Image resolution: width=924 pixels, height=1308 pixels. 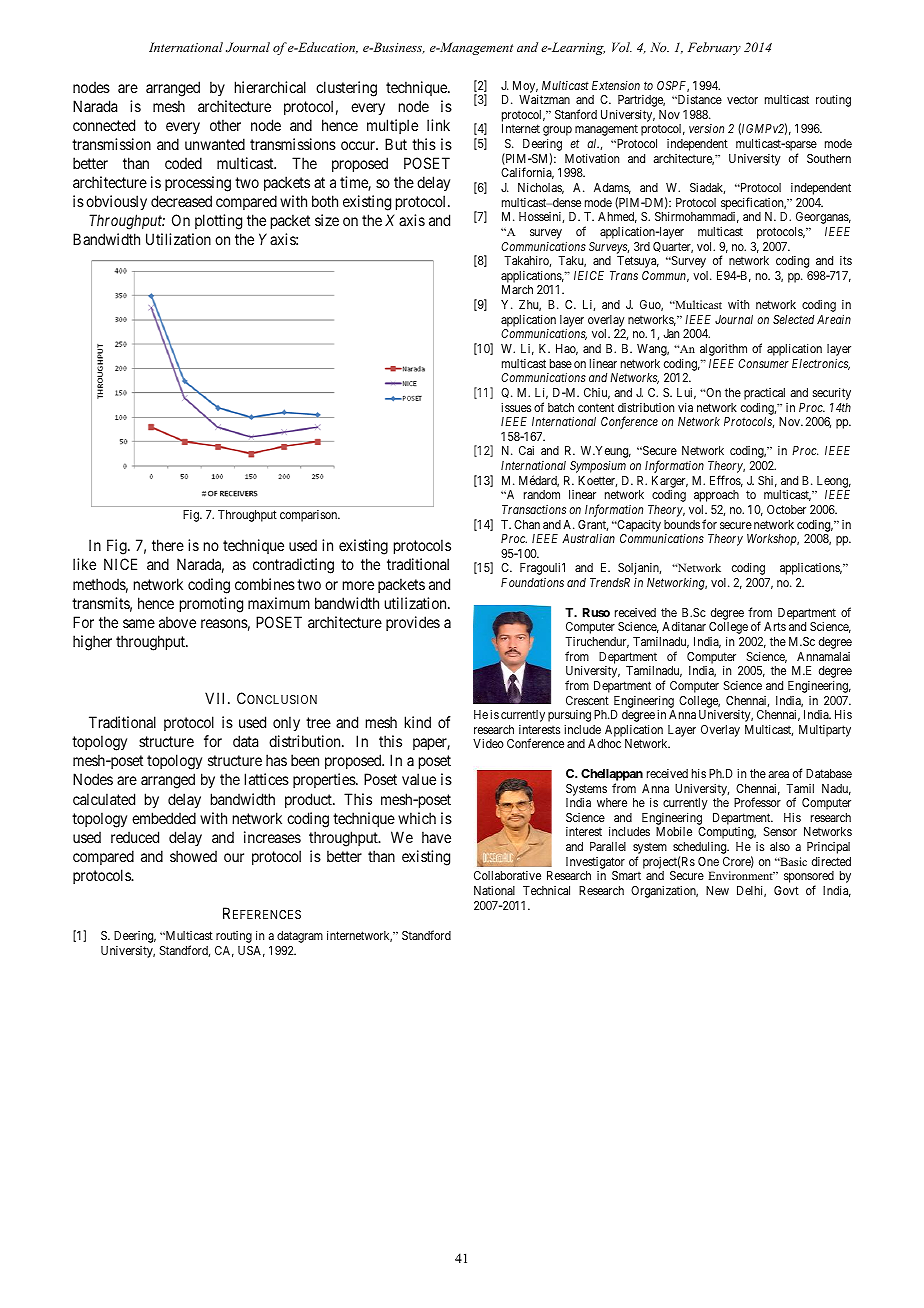 What do you see at coordinates (438, 125) in the image?
I see `link` at bounding box center [438, 125].
